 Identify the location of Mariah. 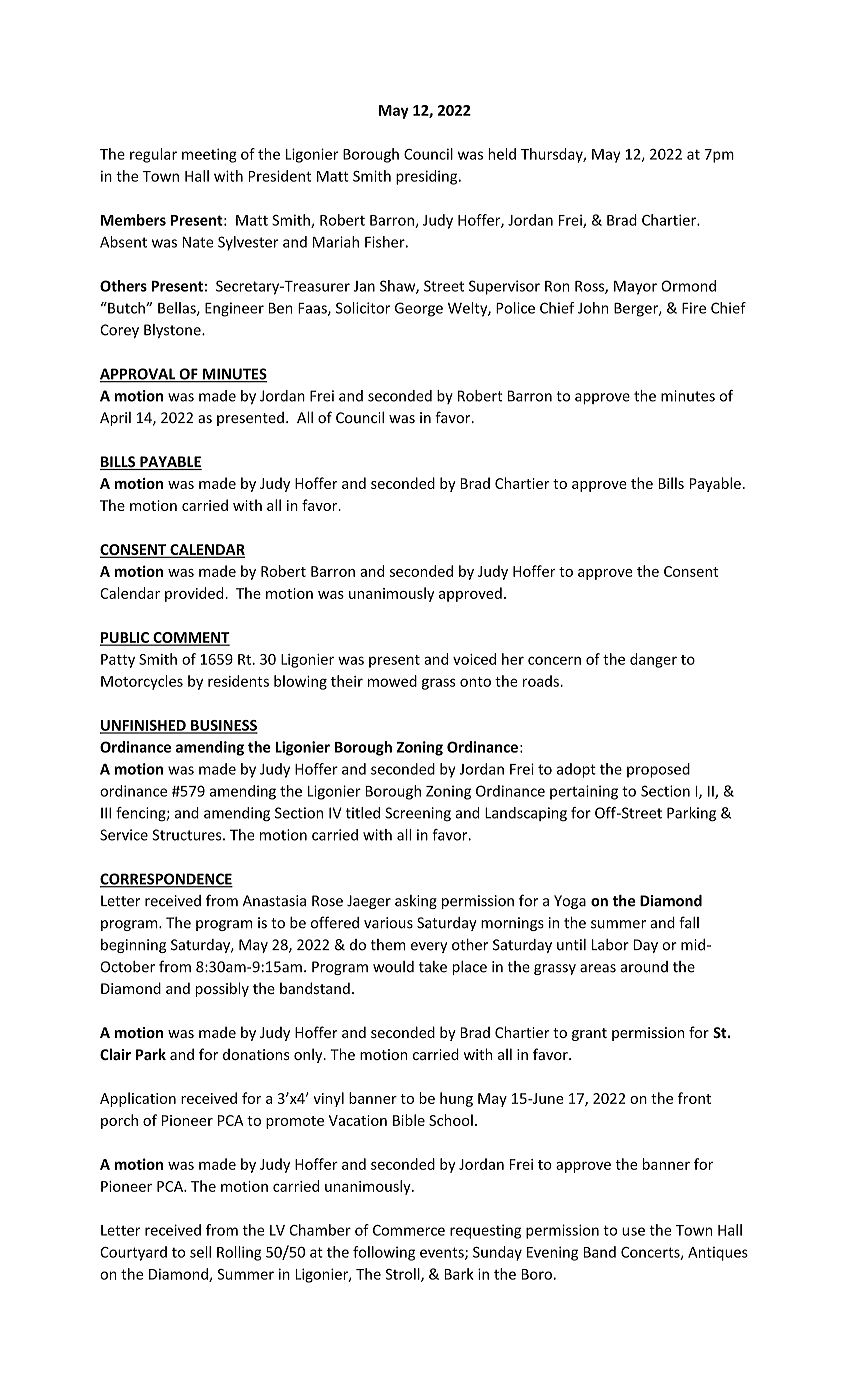
(336, 242).
